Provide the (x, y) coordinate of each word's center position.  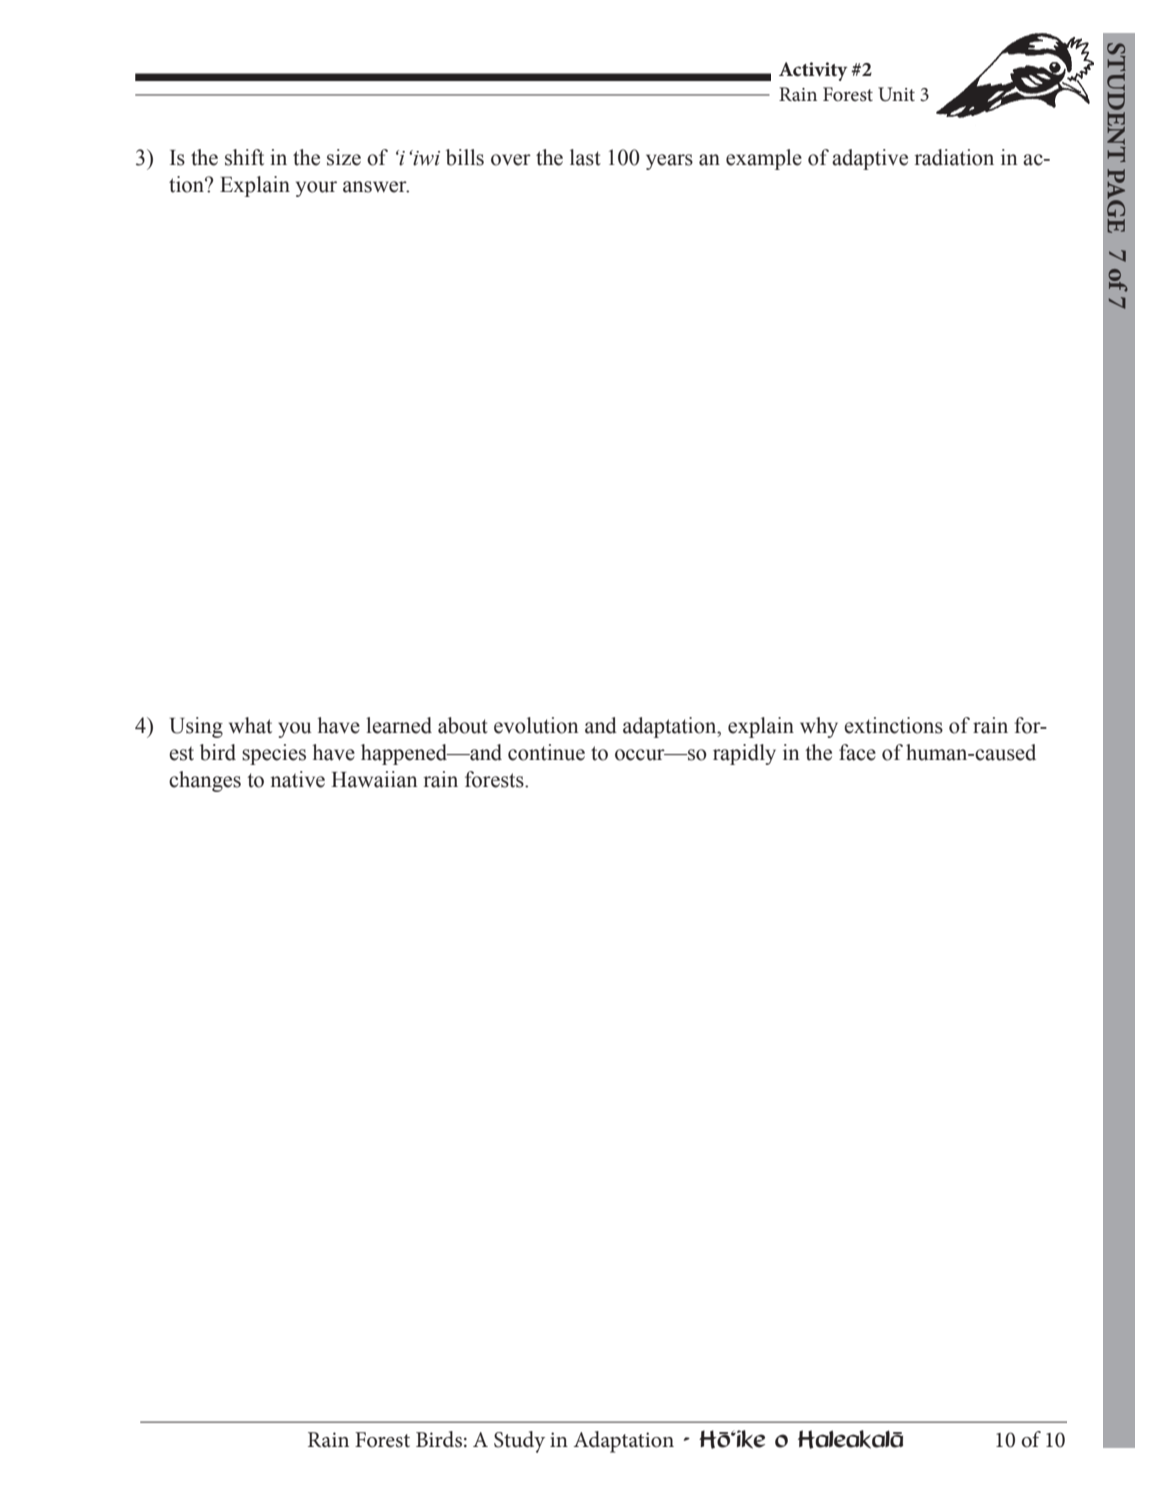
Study (519, 1442)
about (463, 725)
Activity (813, 71)
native (297, 779)
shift (244, 157)
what (250, 725)
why (819, 727)
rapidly (744, 754)
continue (546, 752)
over (511, 160)
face (857, 752)
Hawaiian (374, 779)
